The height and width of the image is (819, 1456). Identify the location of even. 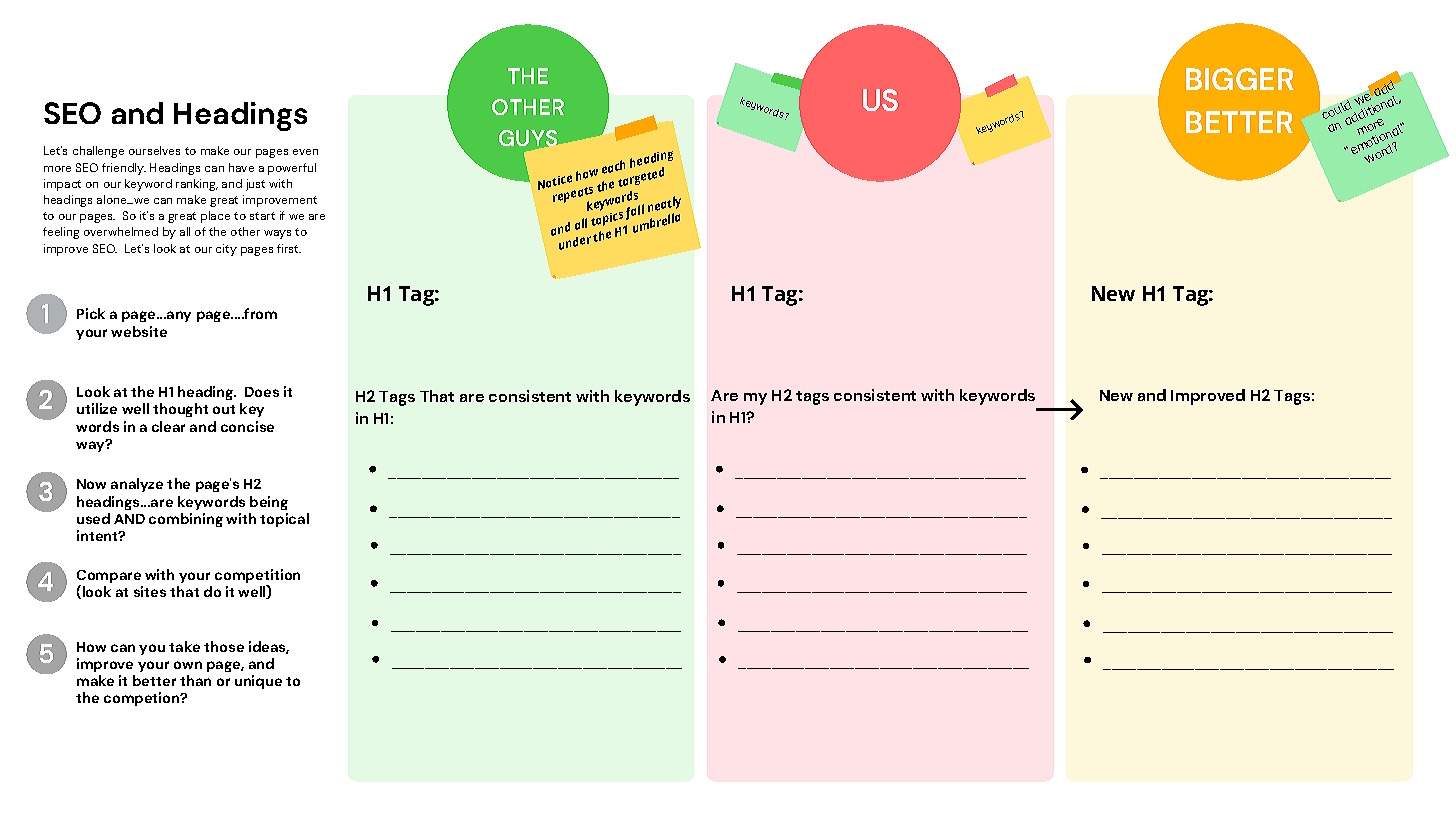
(305, 152).
